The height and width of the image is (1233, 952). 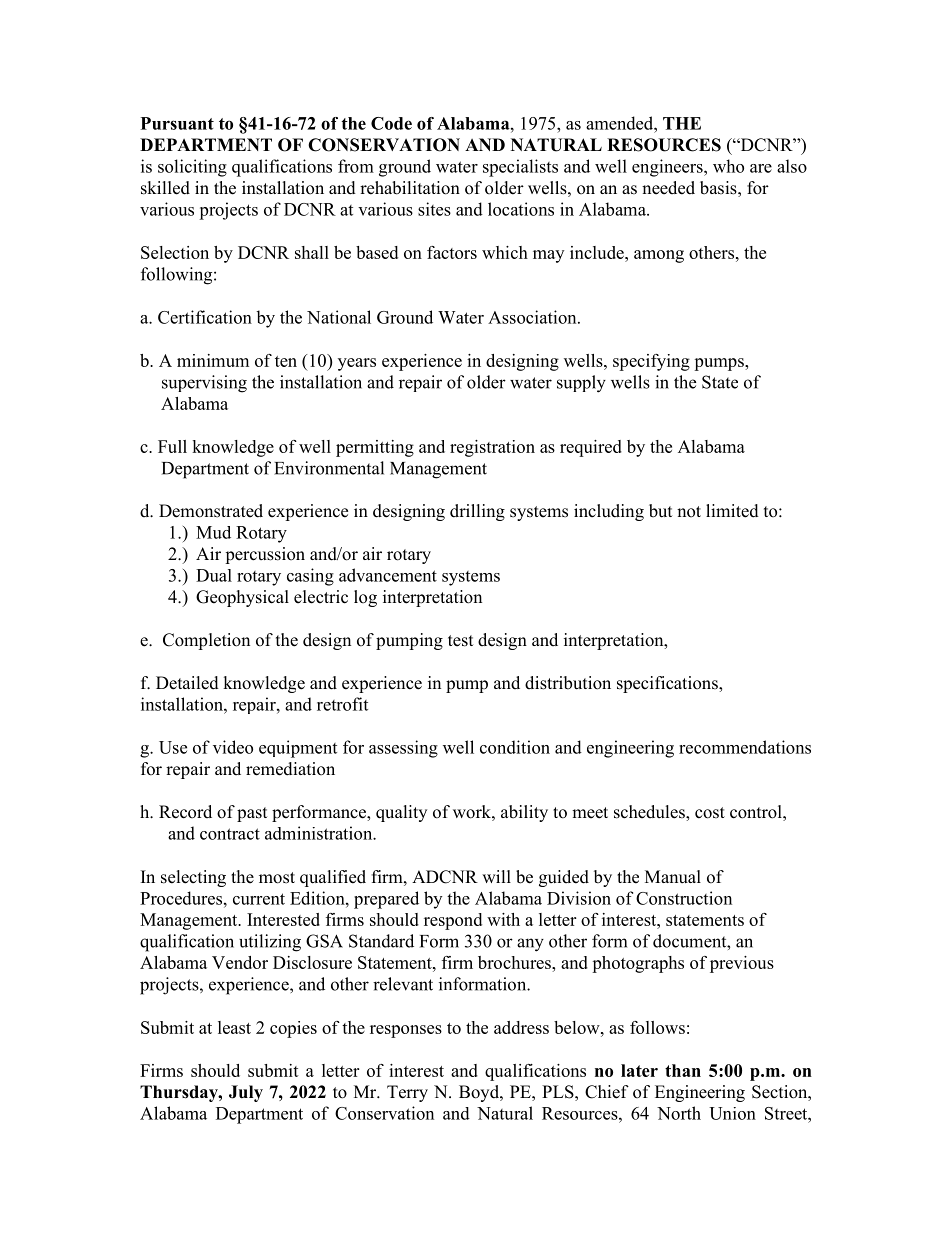 What do you see at coordinates (520, 168) in the image?
I see `specialists` at bounding box center [520, 168].
